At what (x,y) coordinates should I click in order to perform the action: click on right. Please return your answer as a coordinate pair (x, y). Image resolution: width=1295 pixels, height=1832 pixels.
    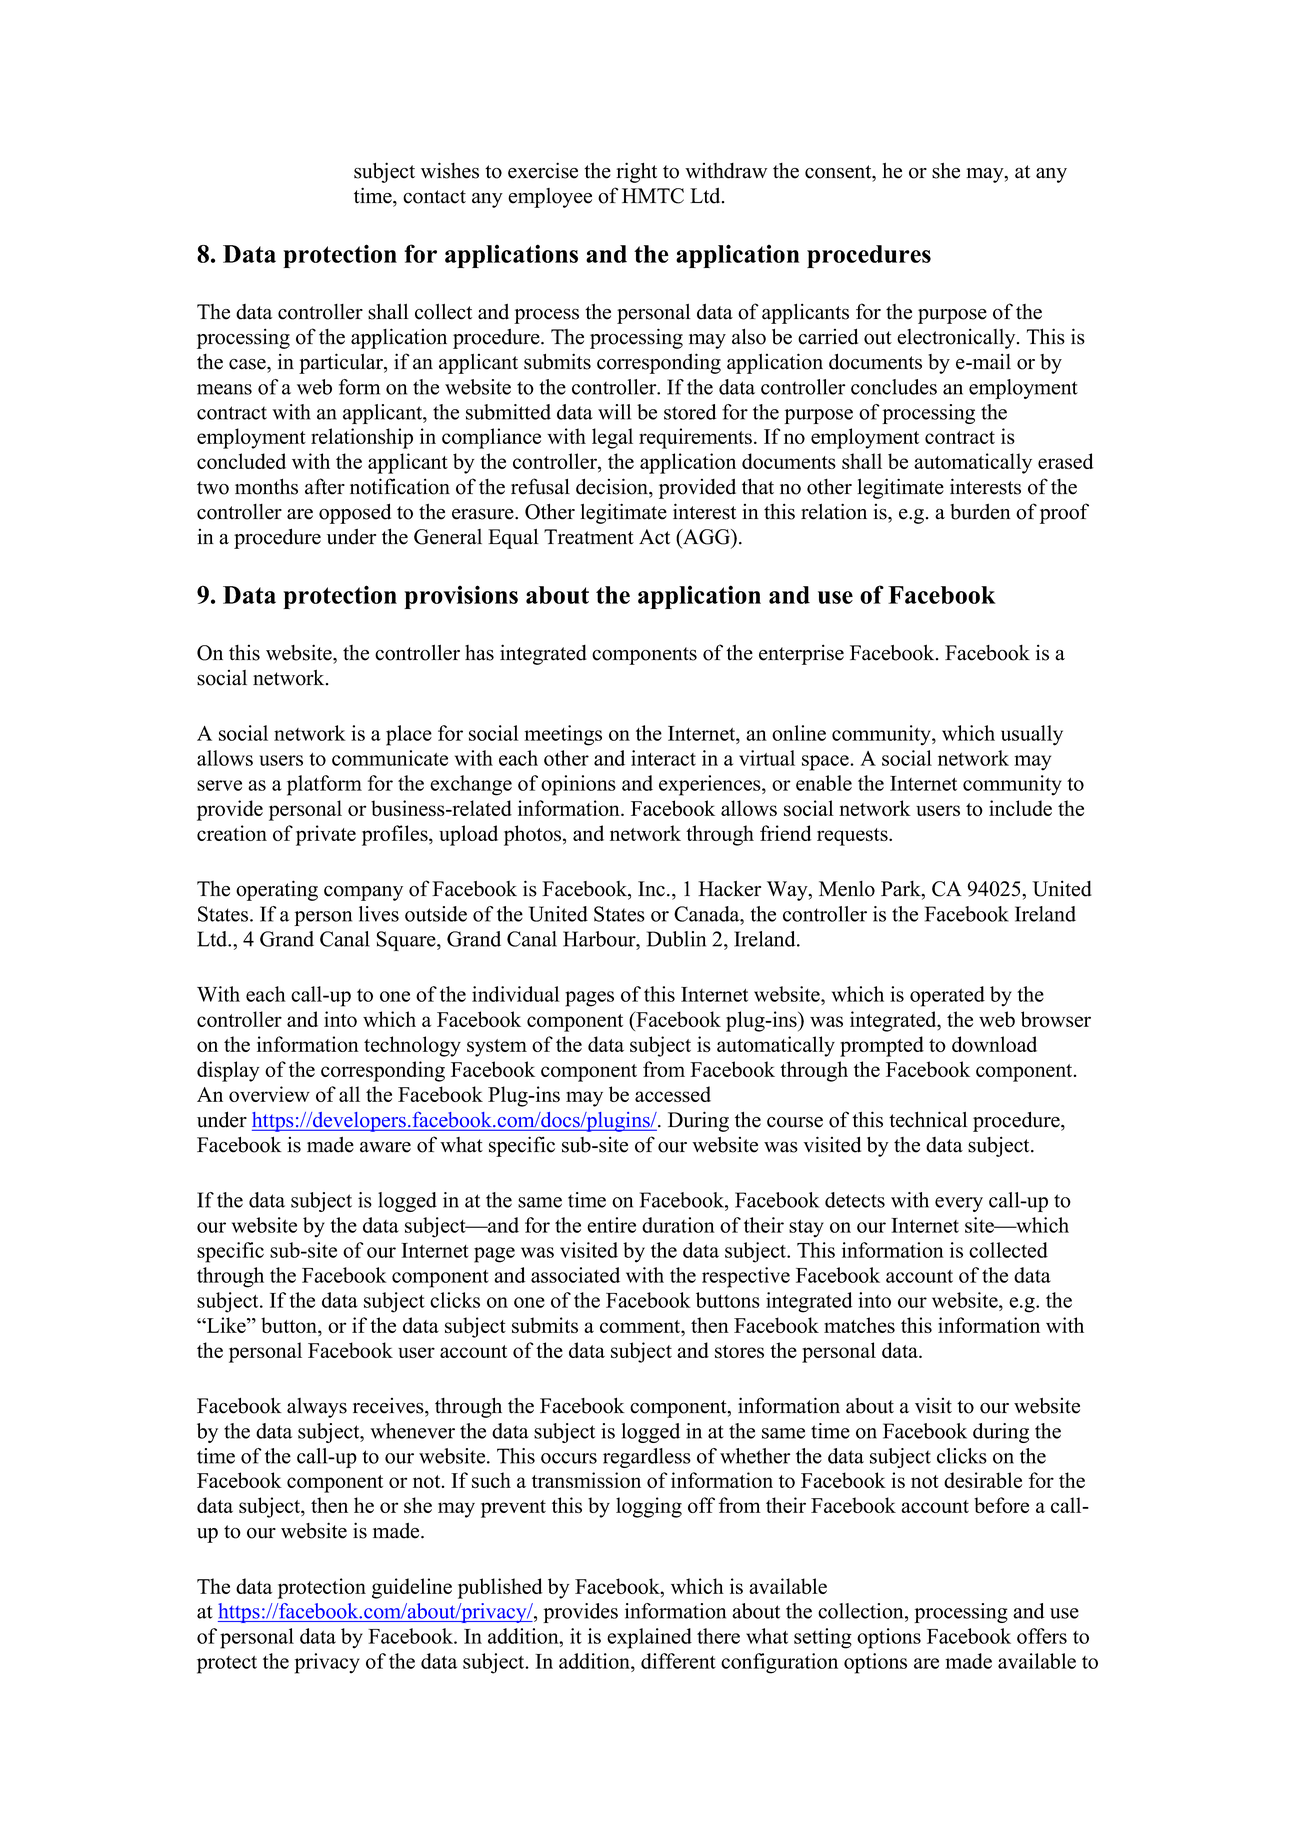
    Looking at the image, I should click on (636, 172).
